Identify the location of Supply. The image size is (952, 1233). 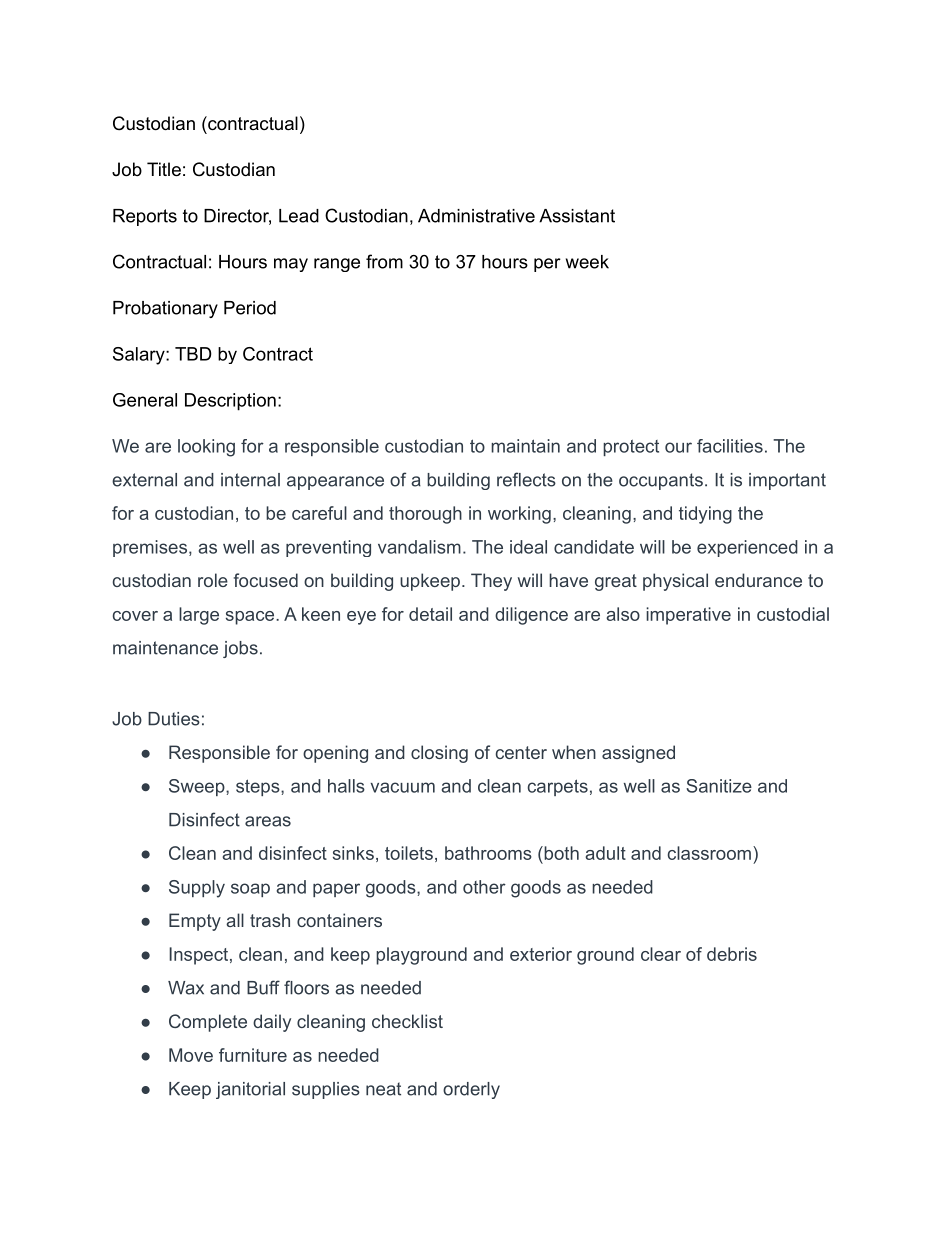
(197, 889).
